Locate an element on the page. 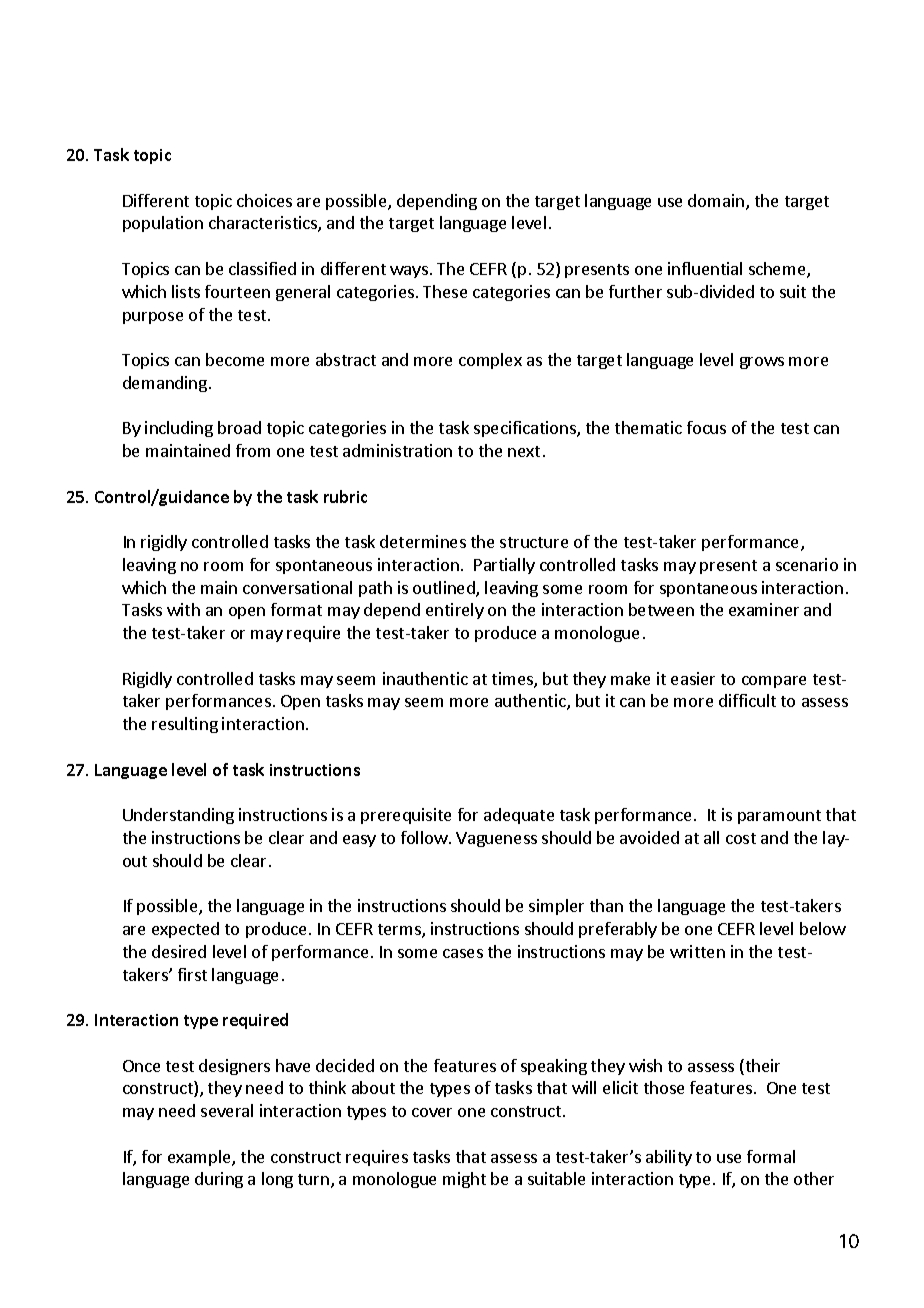 Image resolution: width=924 pixels, height=1308 pixels. difficult is located at coordinates (747, 700).
